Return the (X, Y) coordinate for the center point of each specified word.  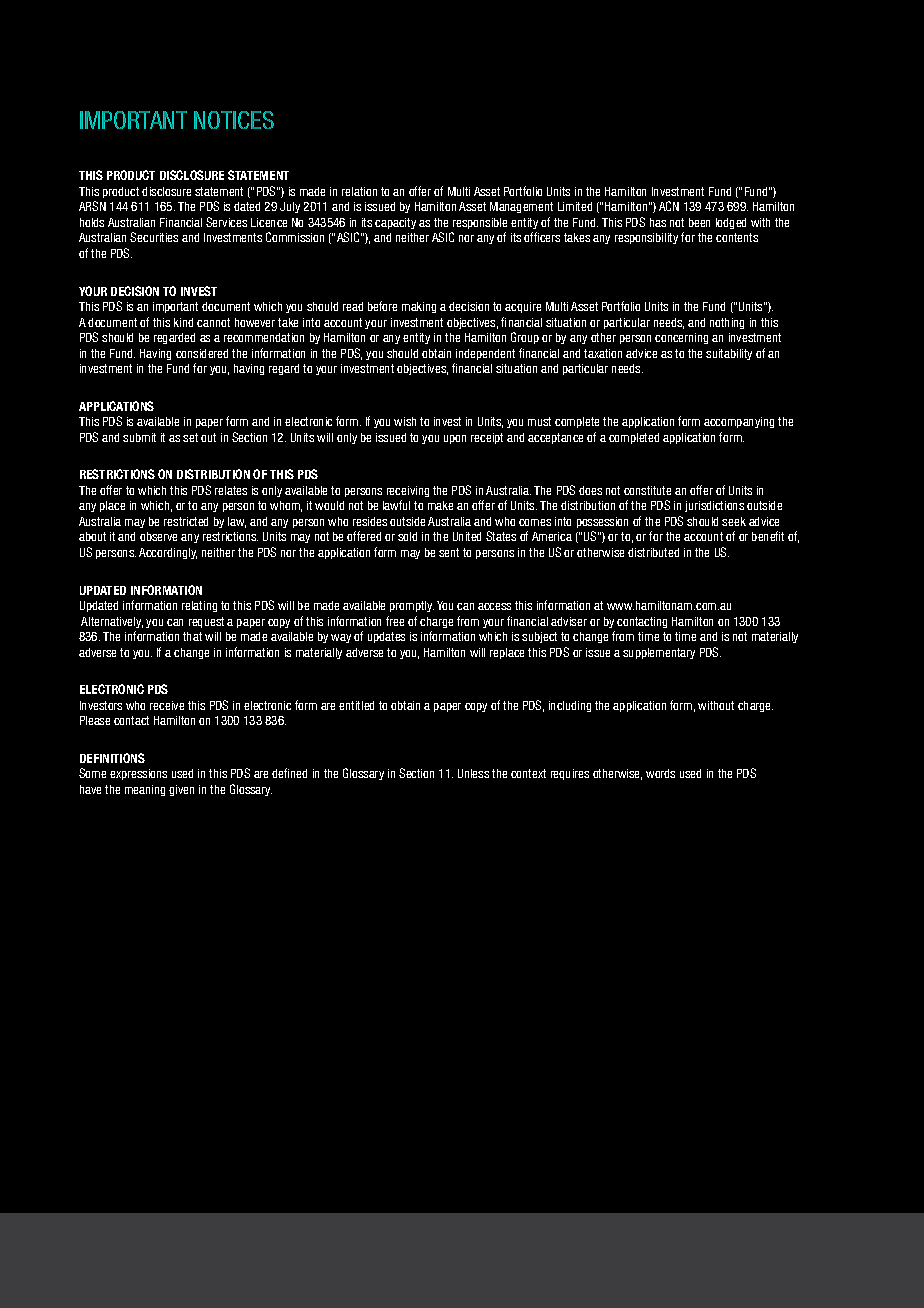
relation (359, 191)
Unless (473, 773)
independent (485, 354)
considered (202, 353)
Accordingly (168, 553)
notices (234, 120)
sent (449, 552)
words (660, 773)
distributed (653, 552)
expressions (138, 774)
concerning (681, 338)
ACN (669, 206)
